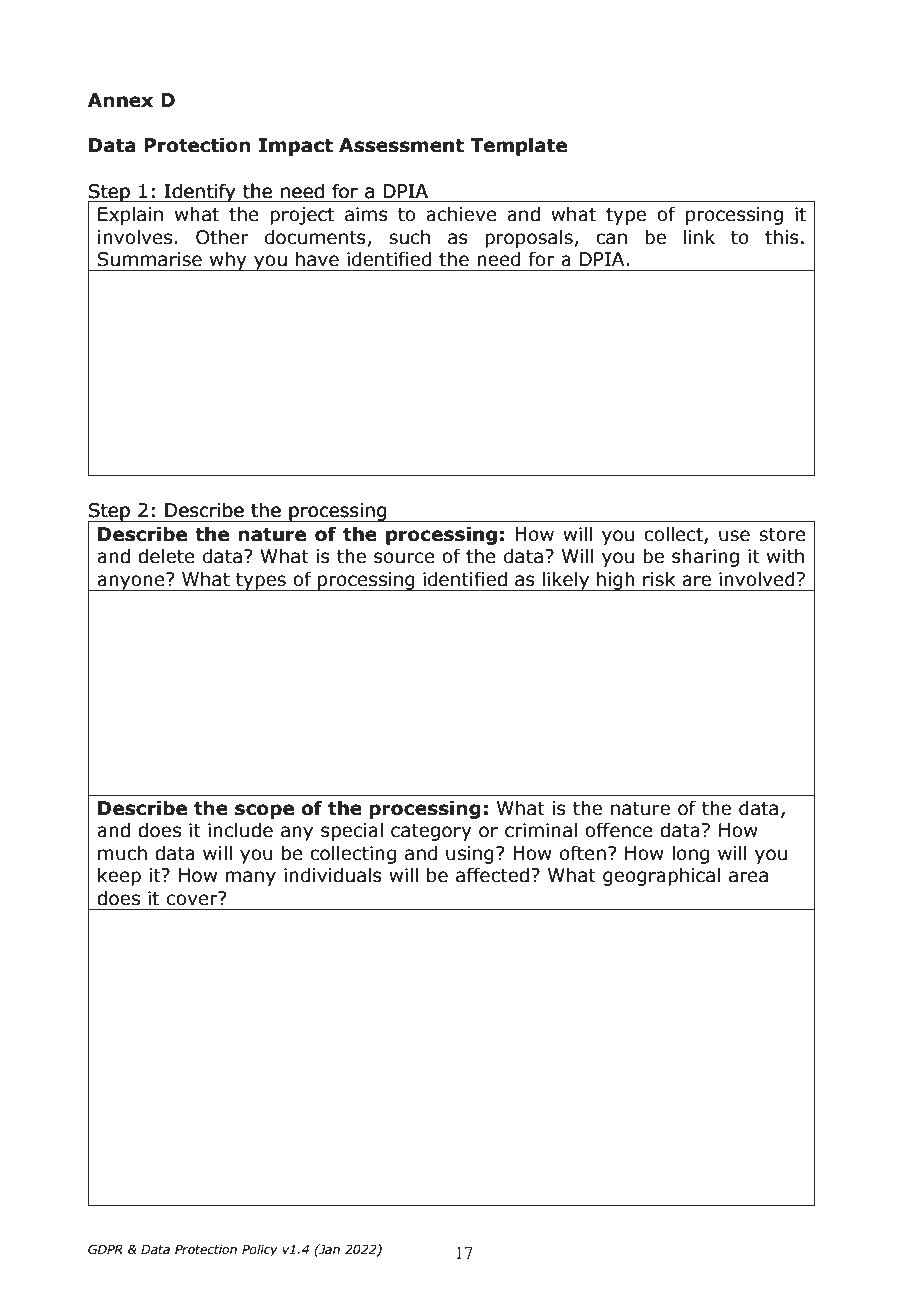 This screenshot has width=924, height=1309. I want to click on risk, so click(659, 579).
